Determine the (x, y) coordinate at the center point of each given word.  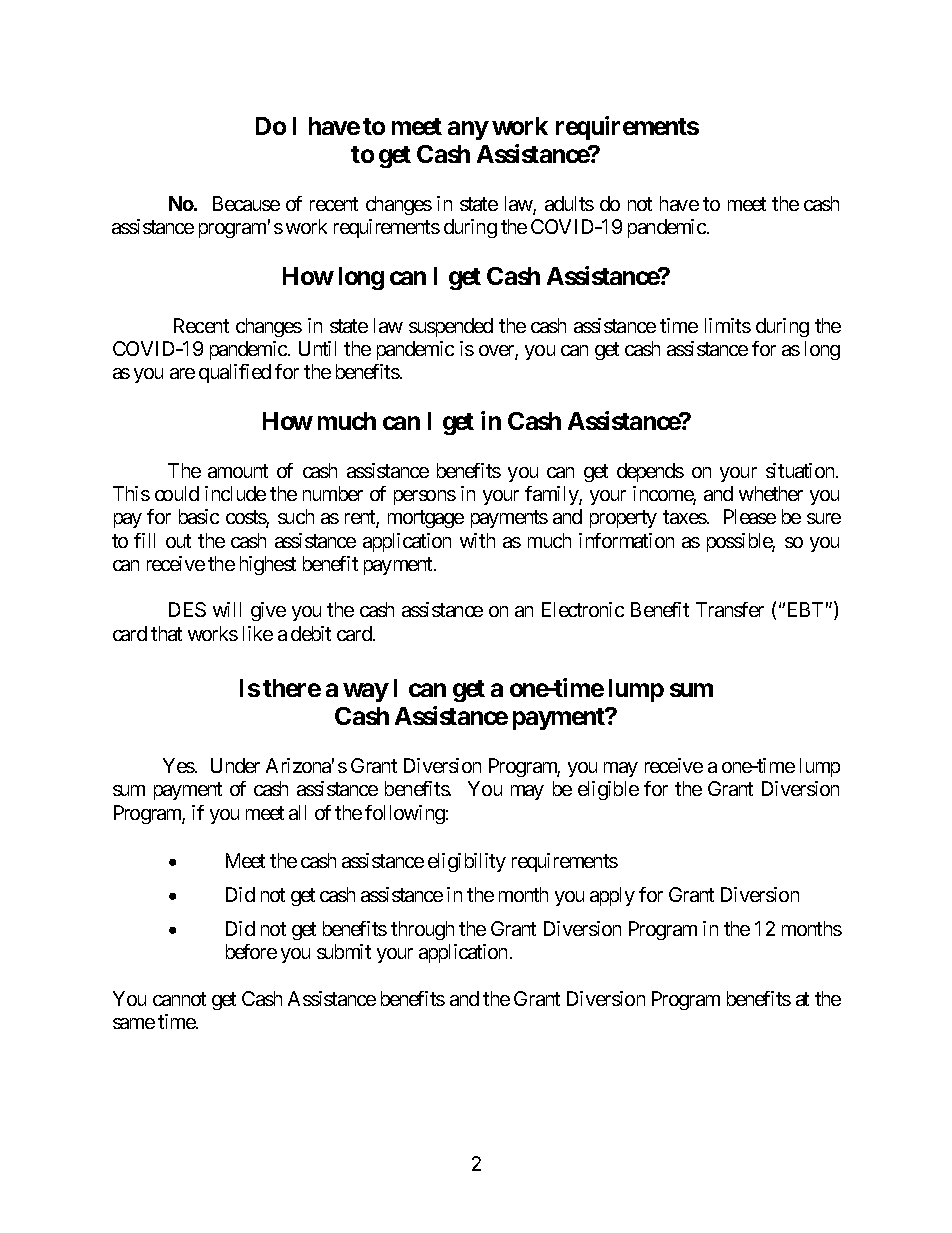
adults (569, 203)
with (477, 540)
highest (268, 565)
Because (246, 203)
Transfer (730, 609)
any (468, 130)
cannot (179, 999)
